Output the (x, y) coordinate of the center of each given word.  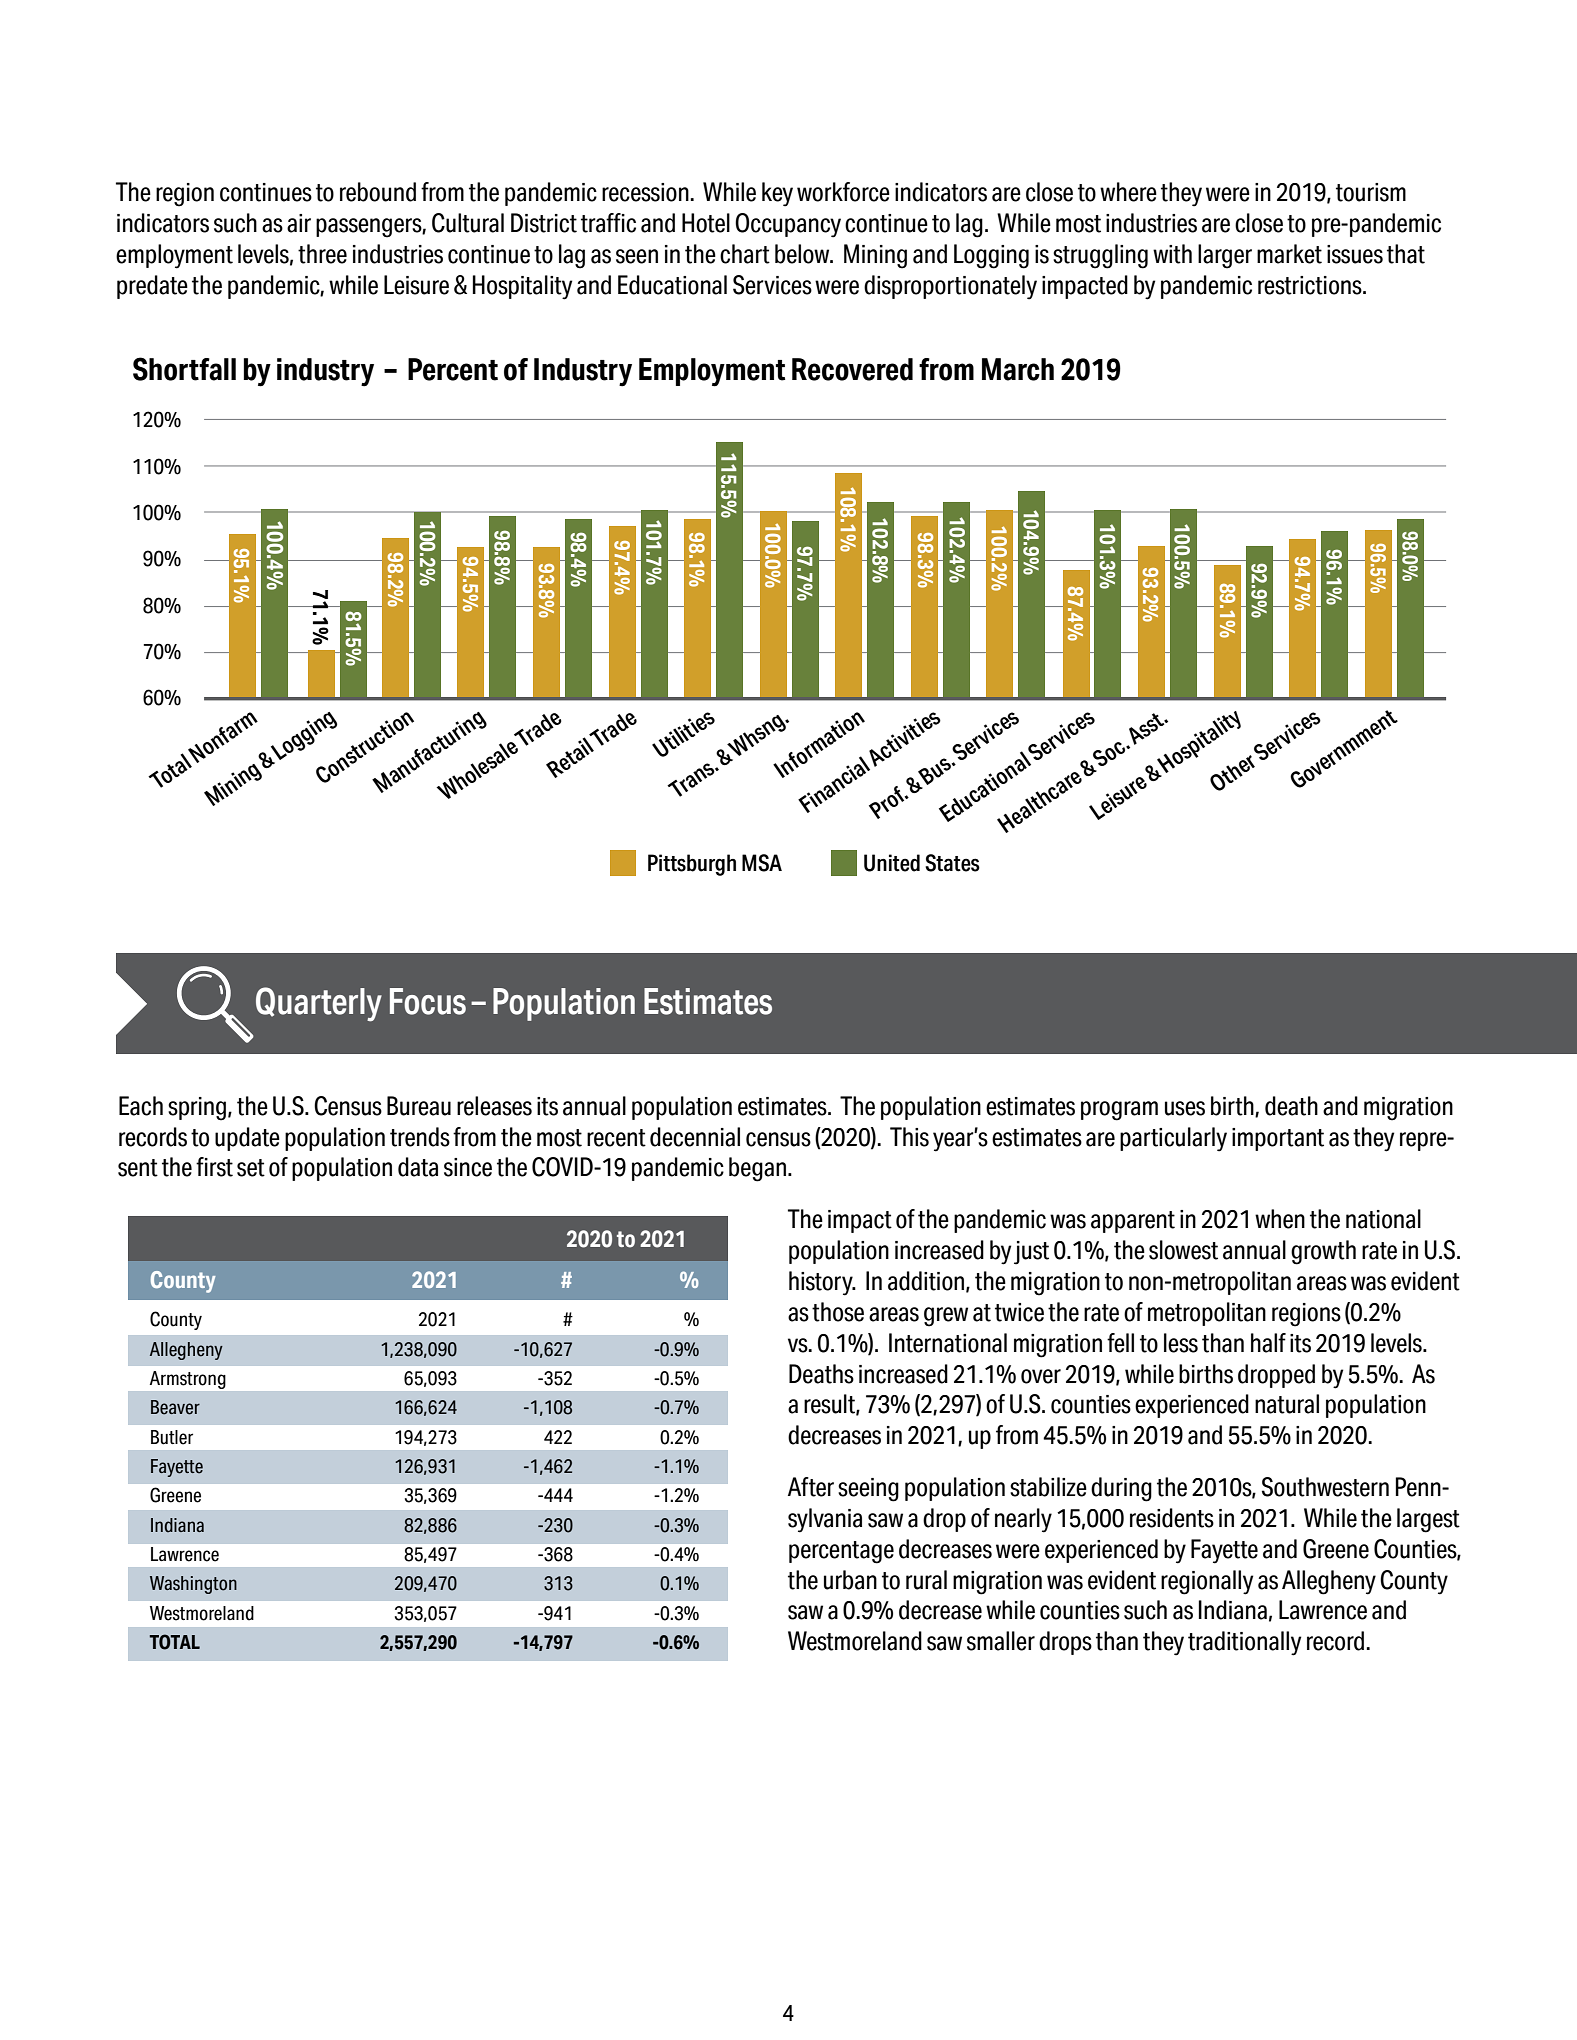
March (1018, 369)
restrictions (1311, 285)
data (418, 1167)
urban (850, 1580)
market (1289, 254)
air (299, 223)
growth (1323, 1252)
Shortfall (184, 369)
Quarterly (319, 1004)
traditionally (1244, 1643)
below (803, 254)
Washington (193, 1585)
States (952, 863)
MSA (762, 863)
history (822, 1283)
